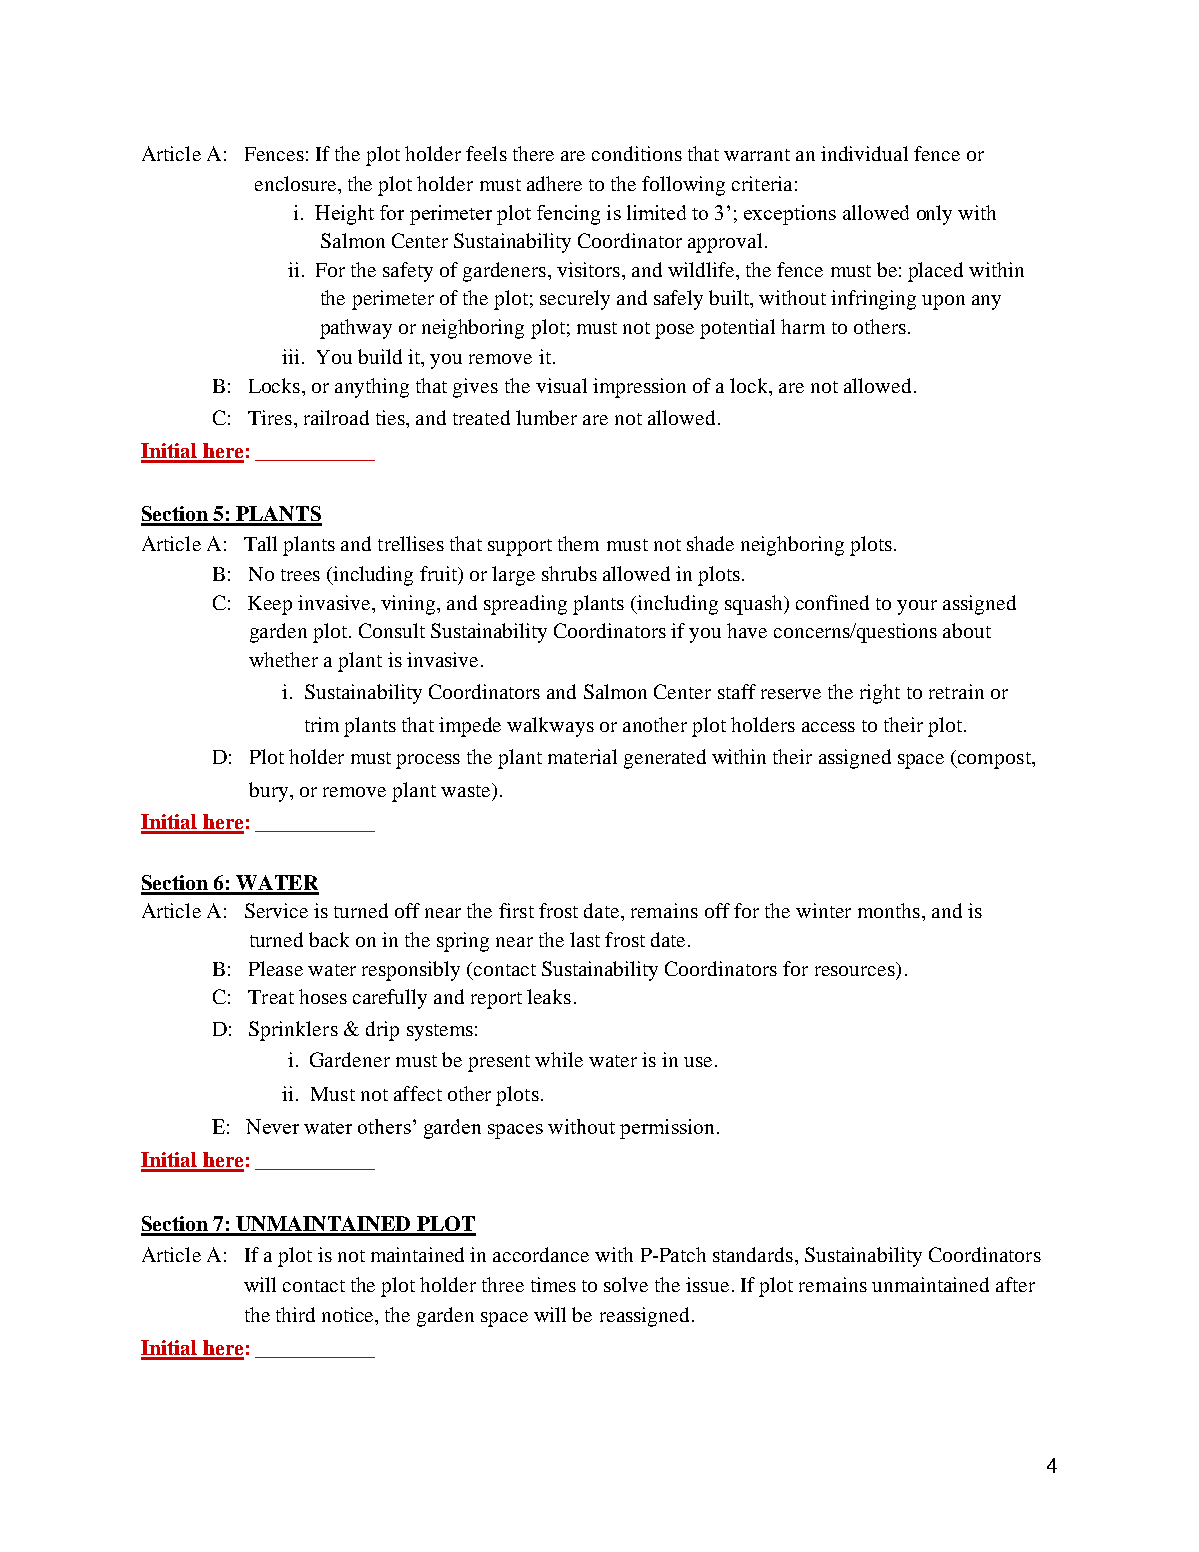  I want to click on Height, so click(344, 215).
